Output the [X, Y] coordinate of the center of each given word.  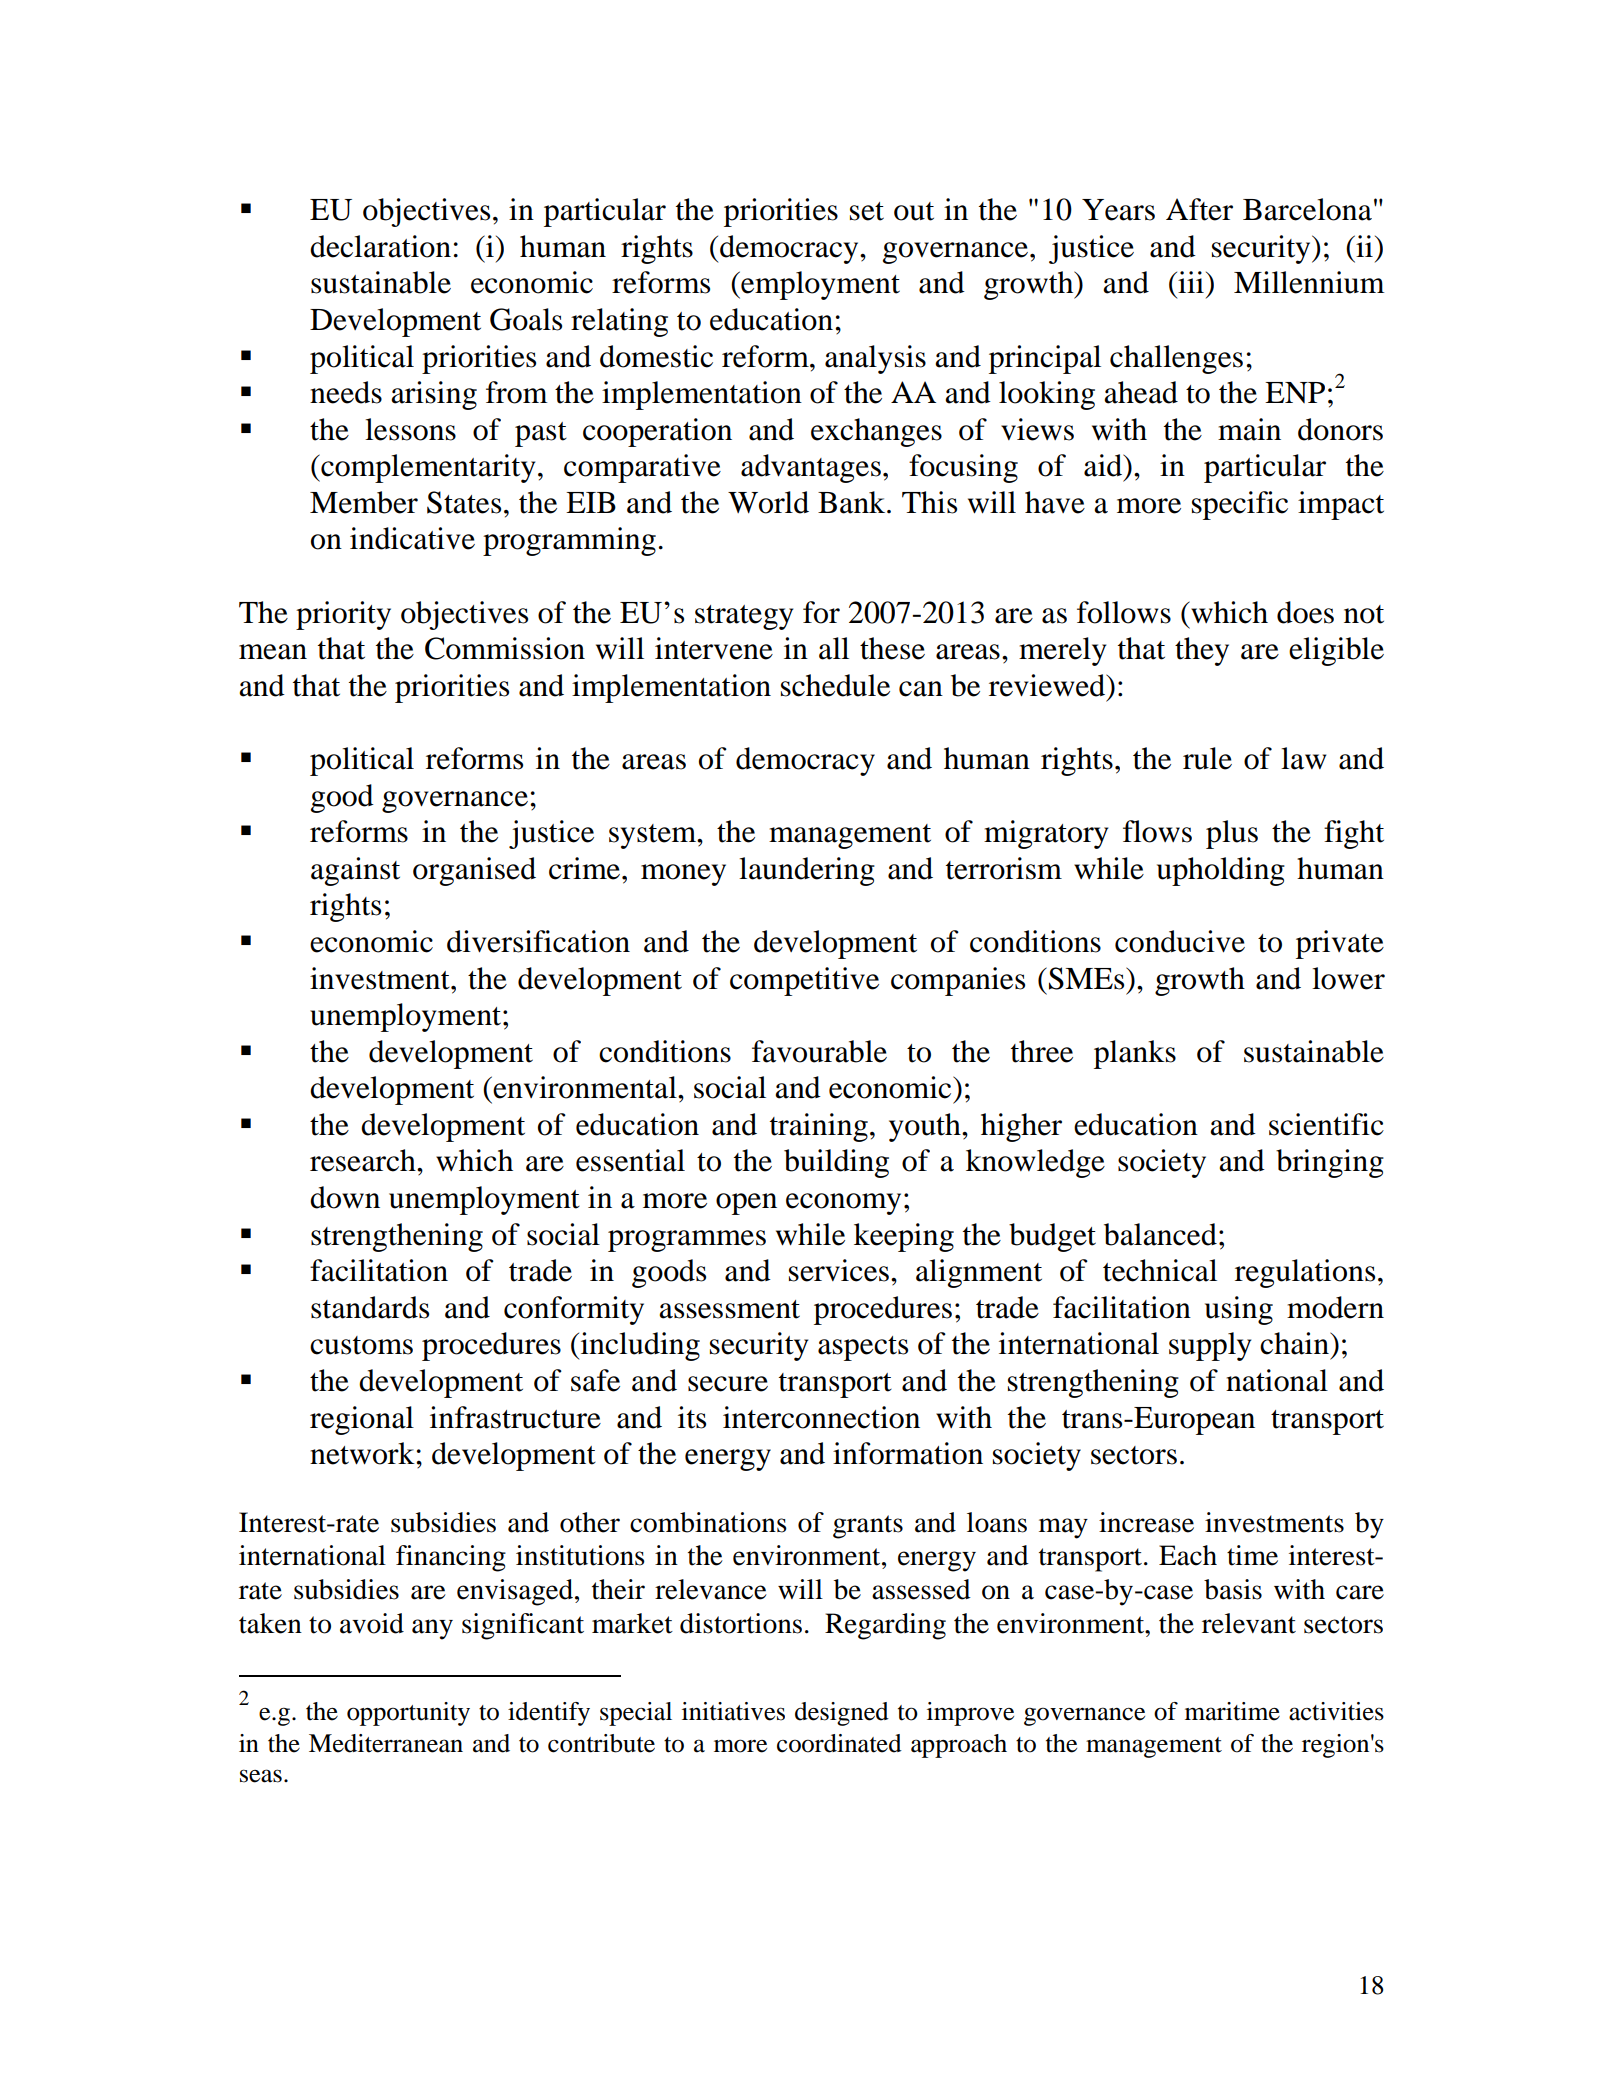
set [867, 211]
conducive [1180, 941]
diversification [538, 941]
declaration [380, 246]
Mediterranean [386, 1743]
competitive [804, 981]
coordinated [839, 1743]
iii [1191, 282]
